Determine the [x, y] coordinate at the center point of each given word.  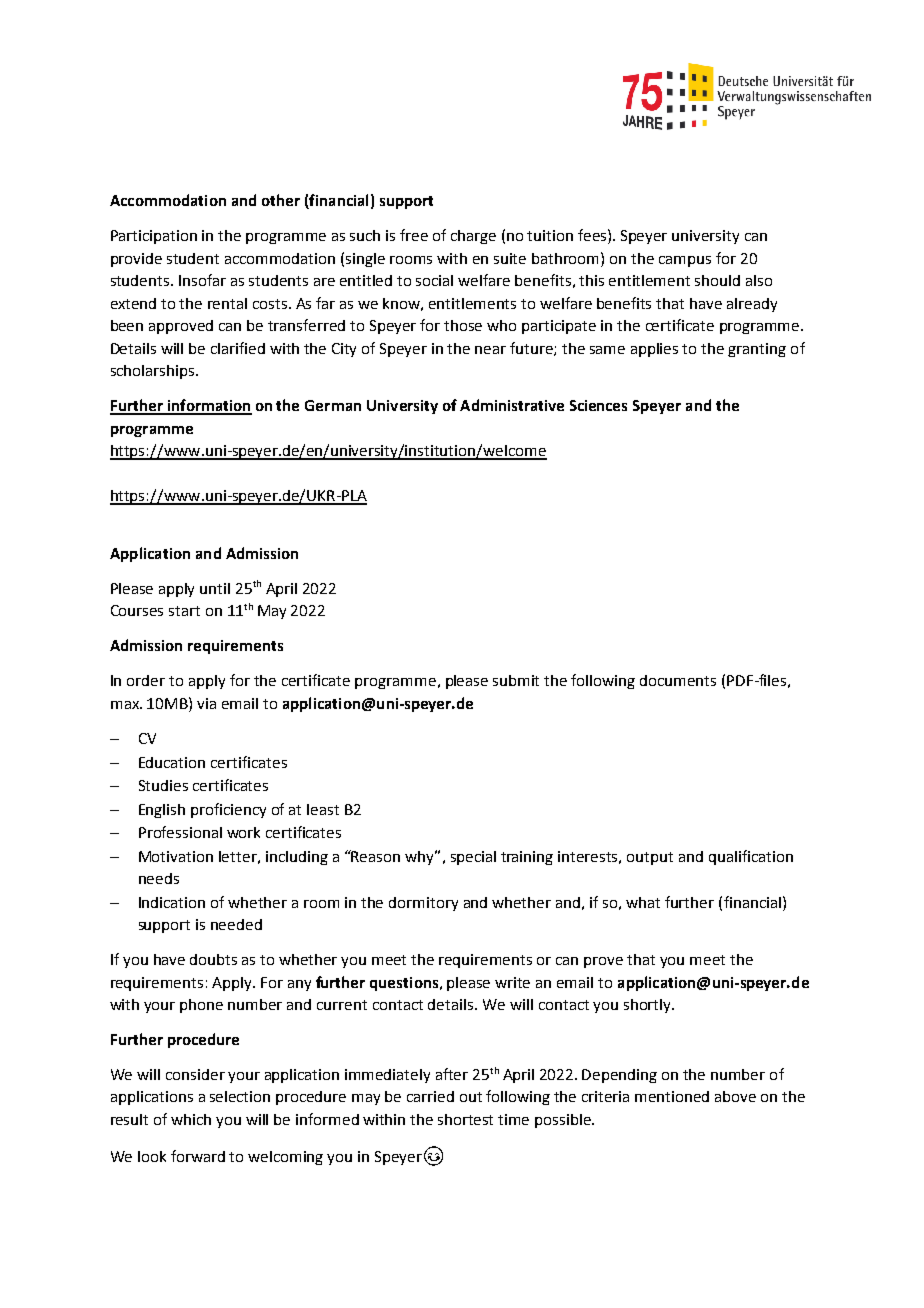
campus [685, 261]
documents [678, 680]
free [414, 235]
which [191, 1119]
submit [516, 680]
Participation [154, 237]
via [206, 703]
